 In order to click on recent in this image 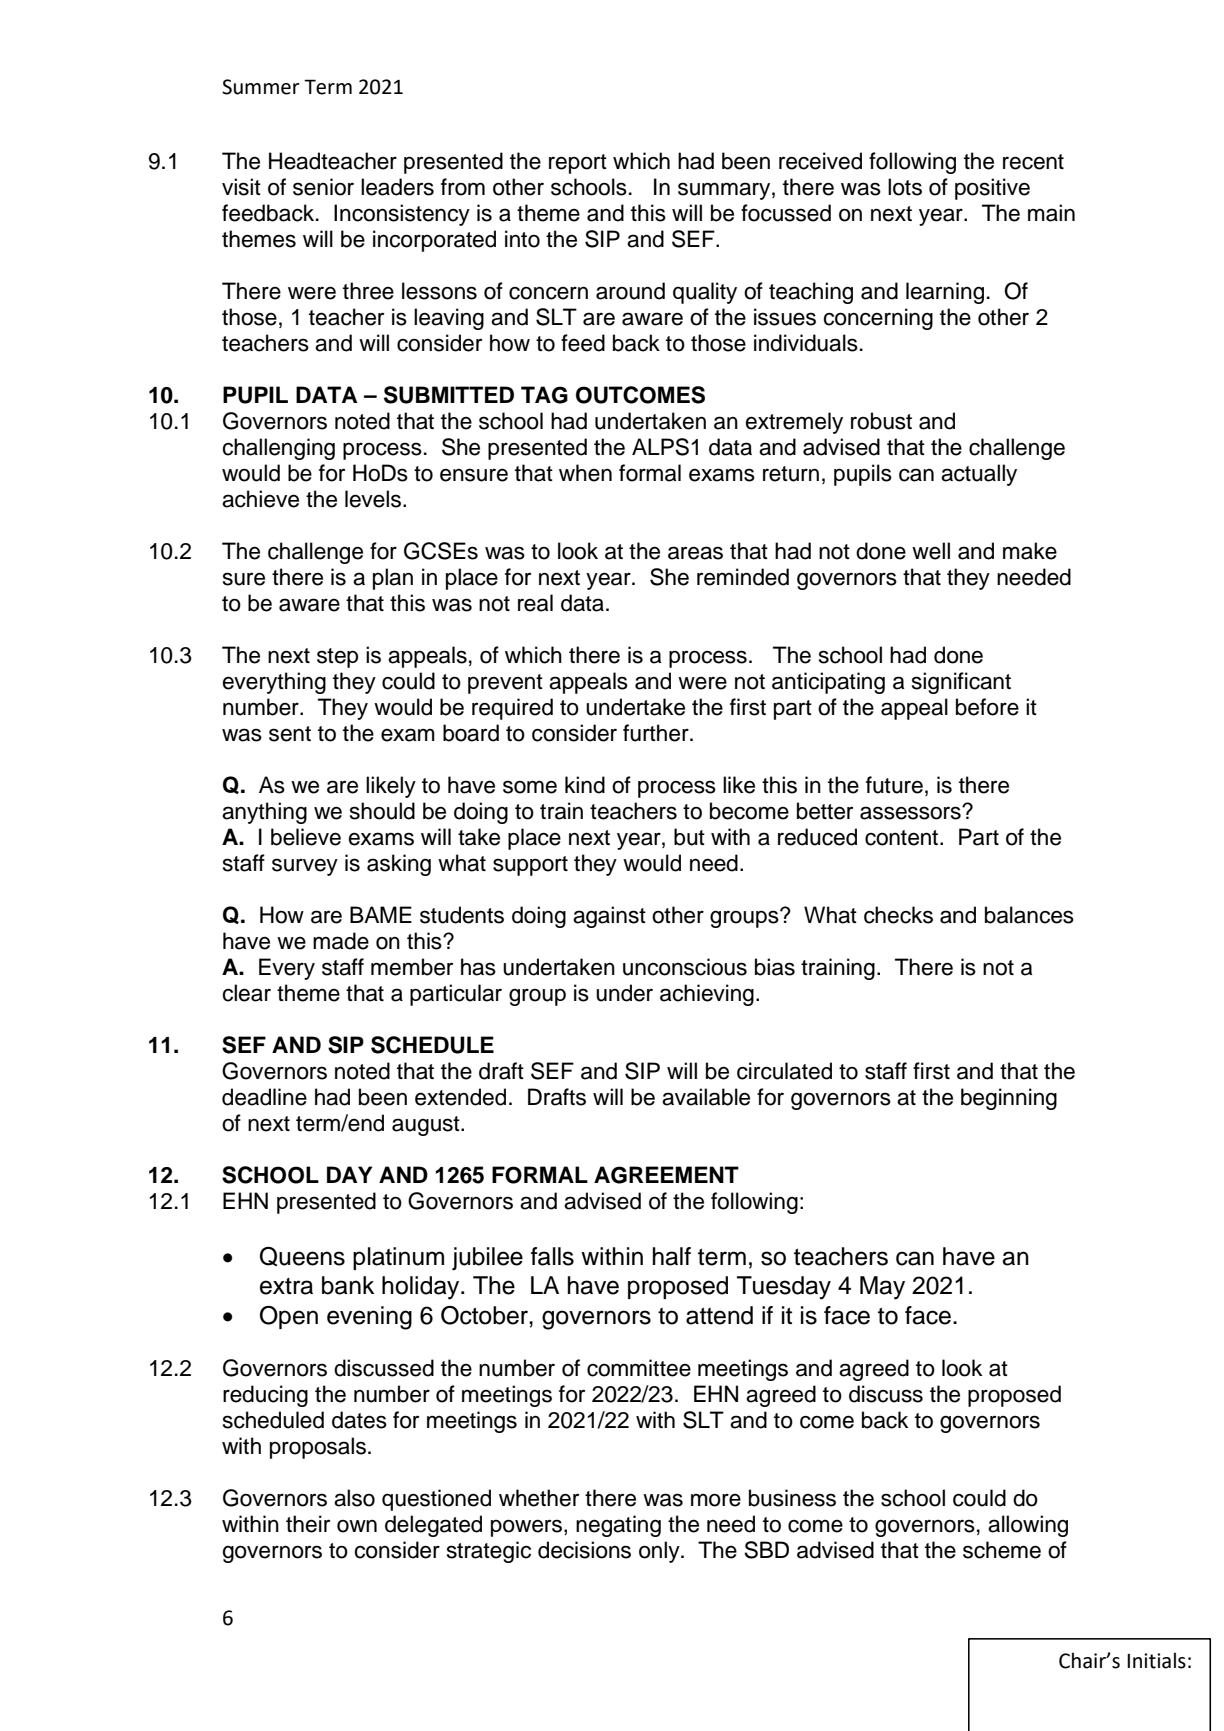, I will do `click(1033, 162)`.
